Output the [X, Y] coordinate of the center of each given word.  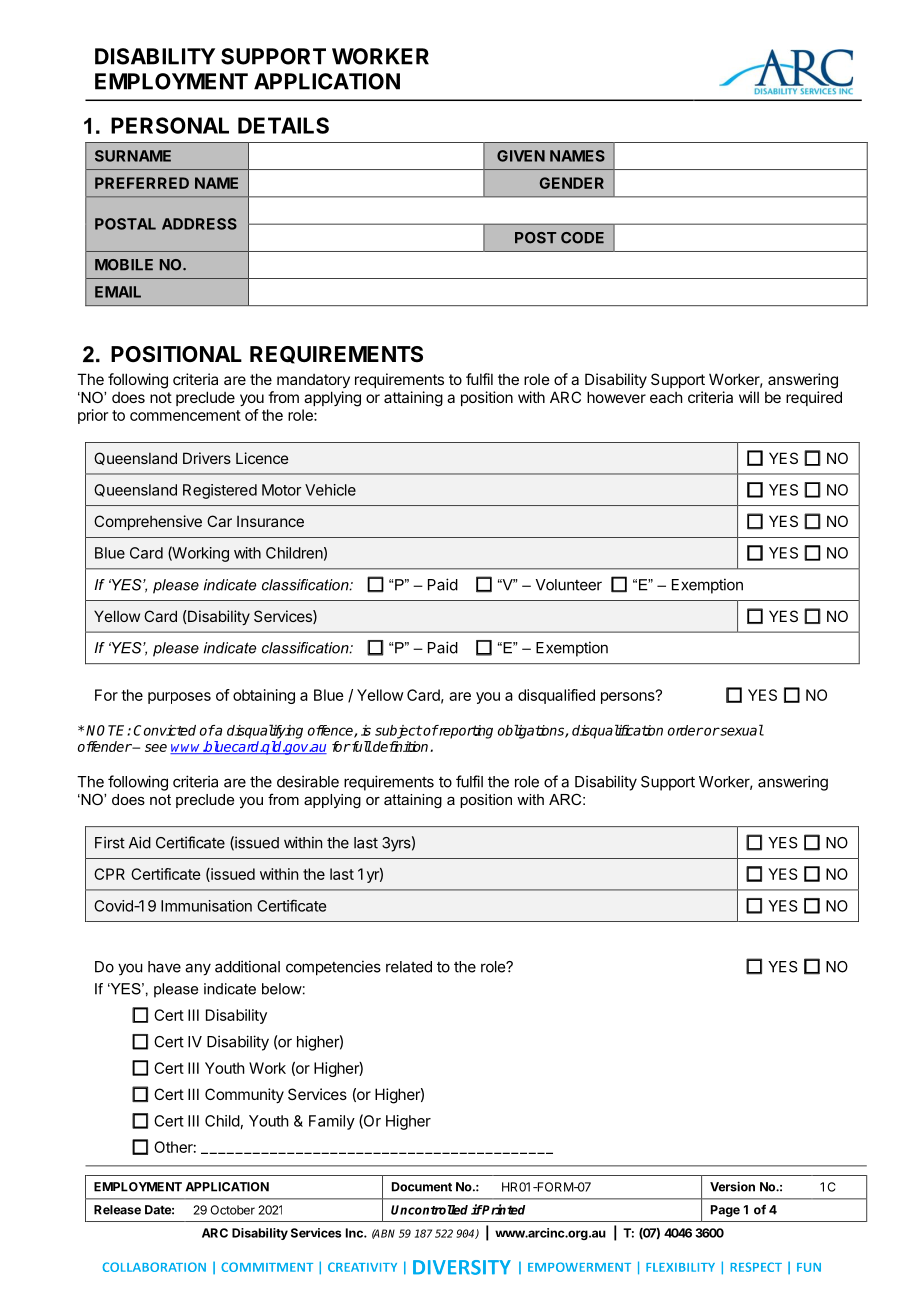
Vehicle [330, 490]
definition [401, 746]
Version [732, 1186]
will [749, 397]
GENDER [572, 183]
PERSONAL [170, 125]
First [110, 842]
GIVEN [521, 156]
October [233, 1210]
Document [422, 1187]
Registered [220, 491]
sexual [741, 730]
